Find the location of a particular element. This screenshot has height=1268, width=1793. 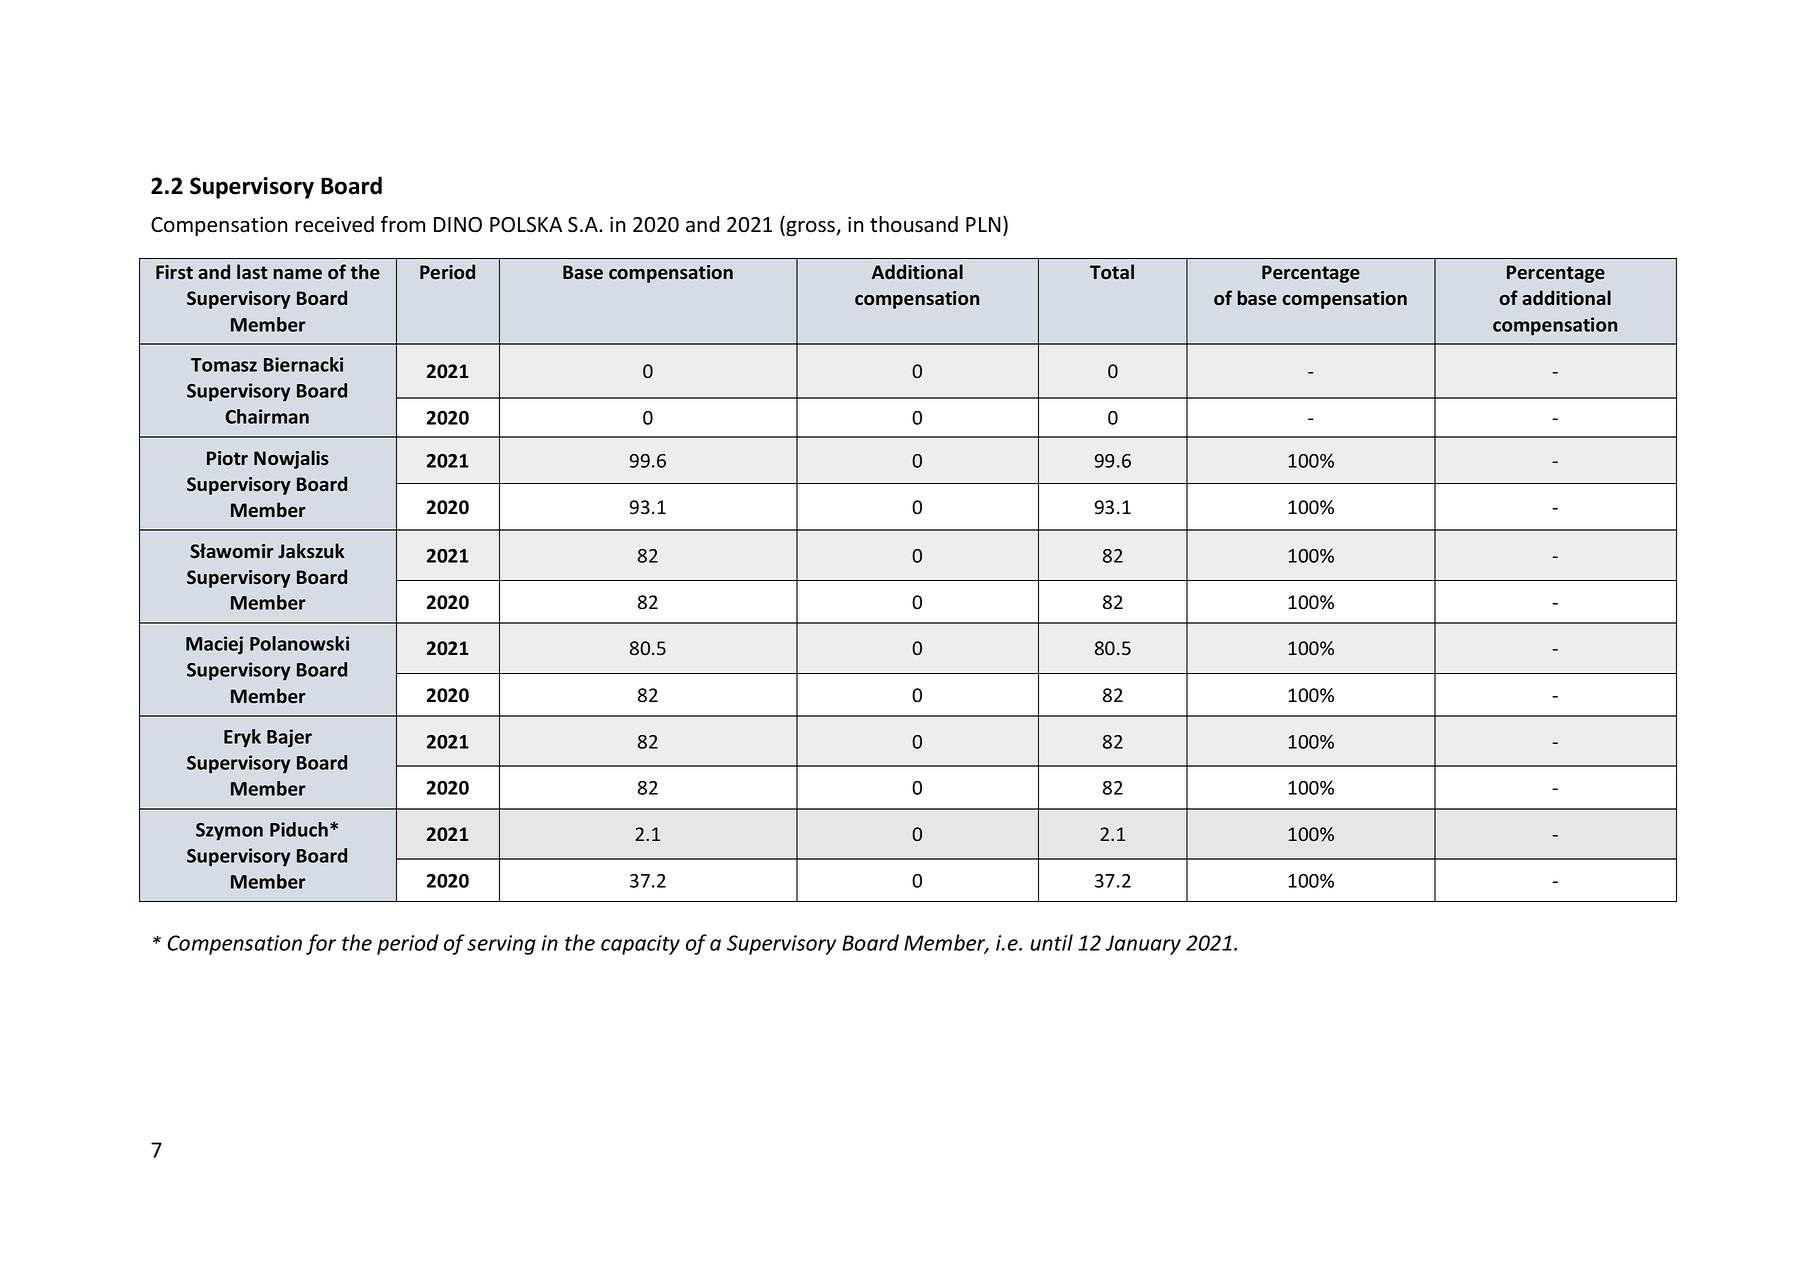

name is located at coordinates (297, 274).
